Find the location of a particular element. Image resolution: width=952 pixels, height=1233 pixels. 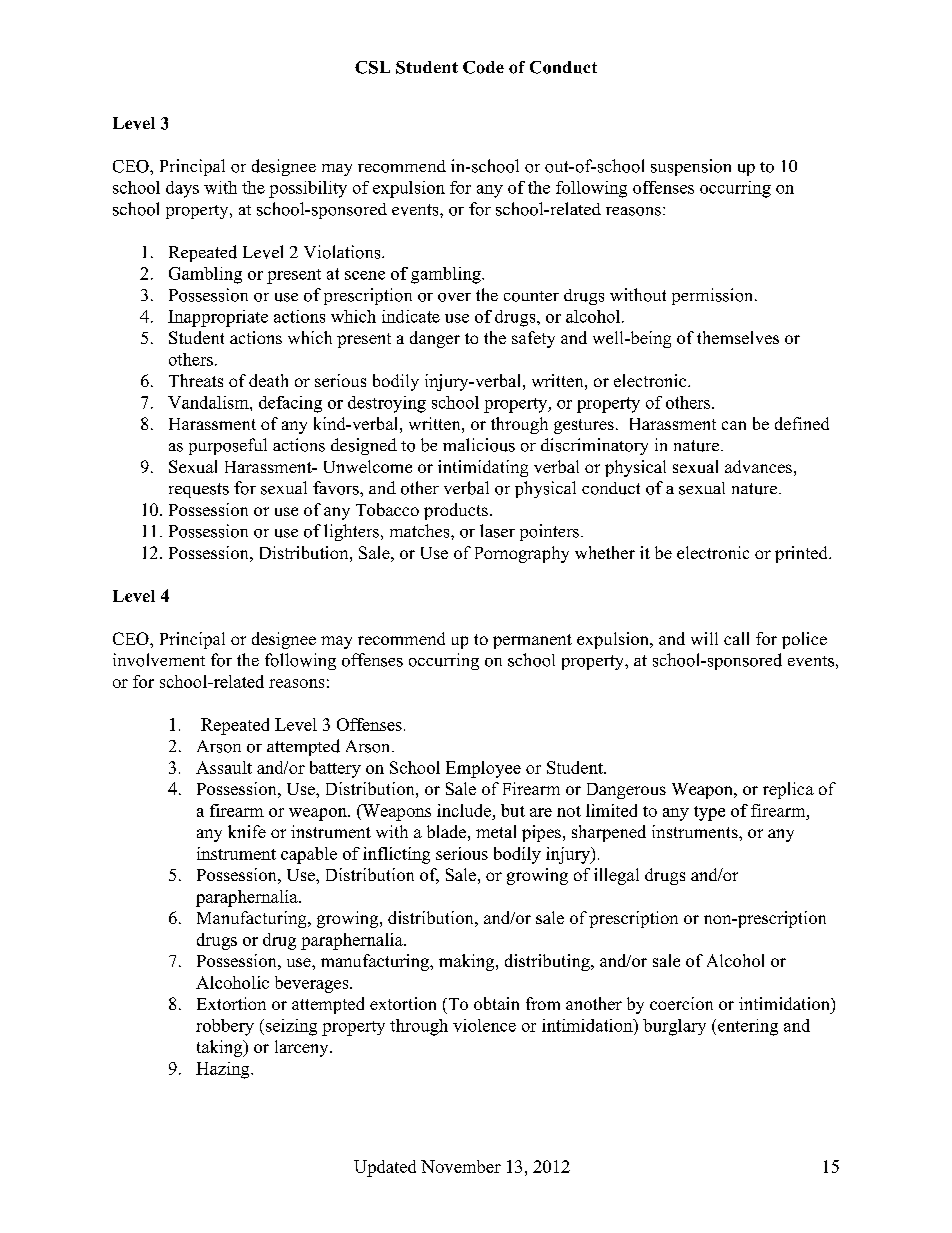

Hazing is located at coordinates (224, 1070).
